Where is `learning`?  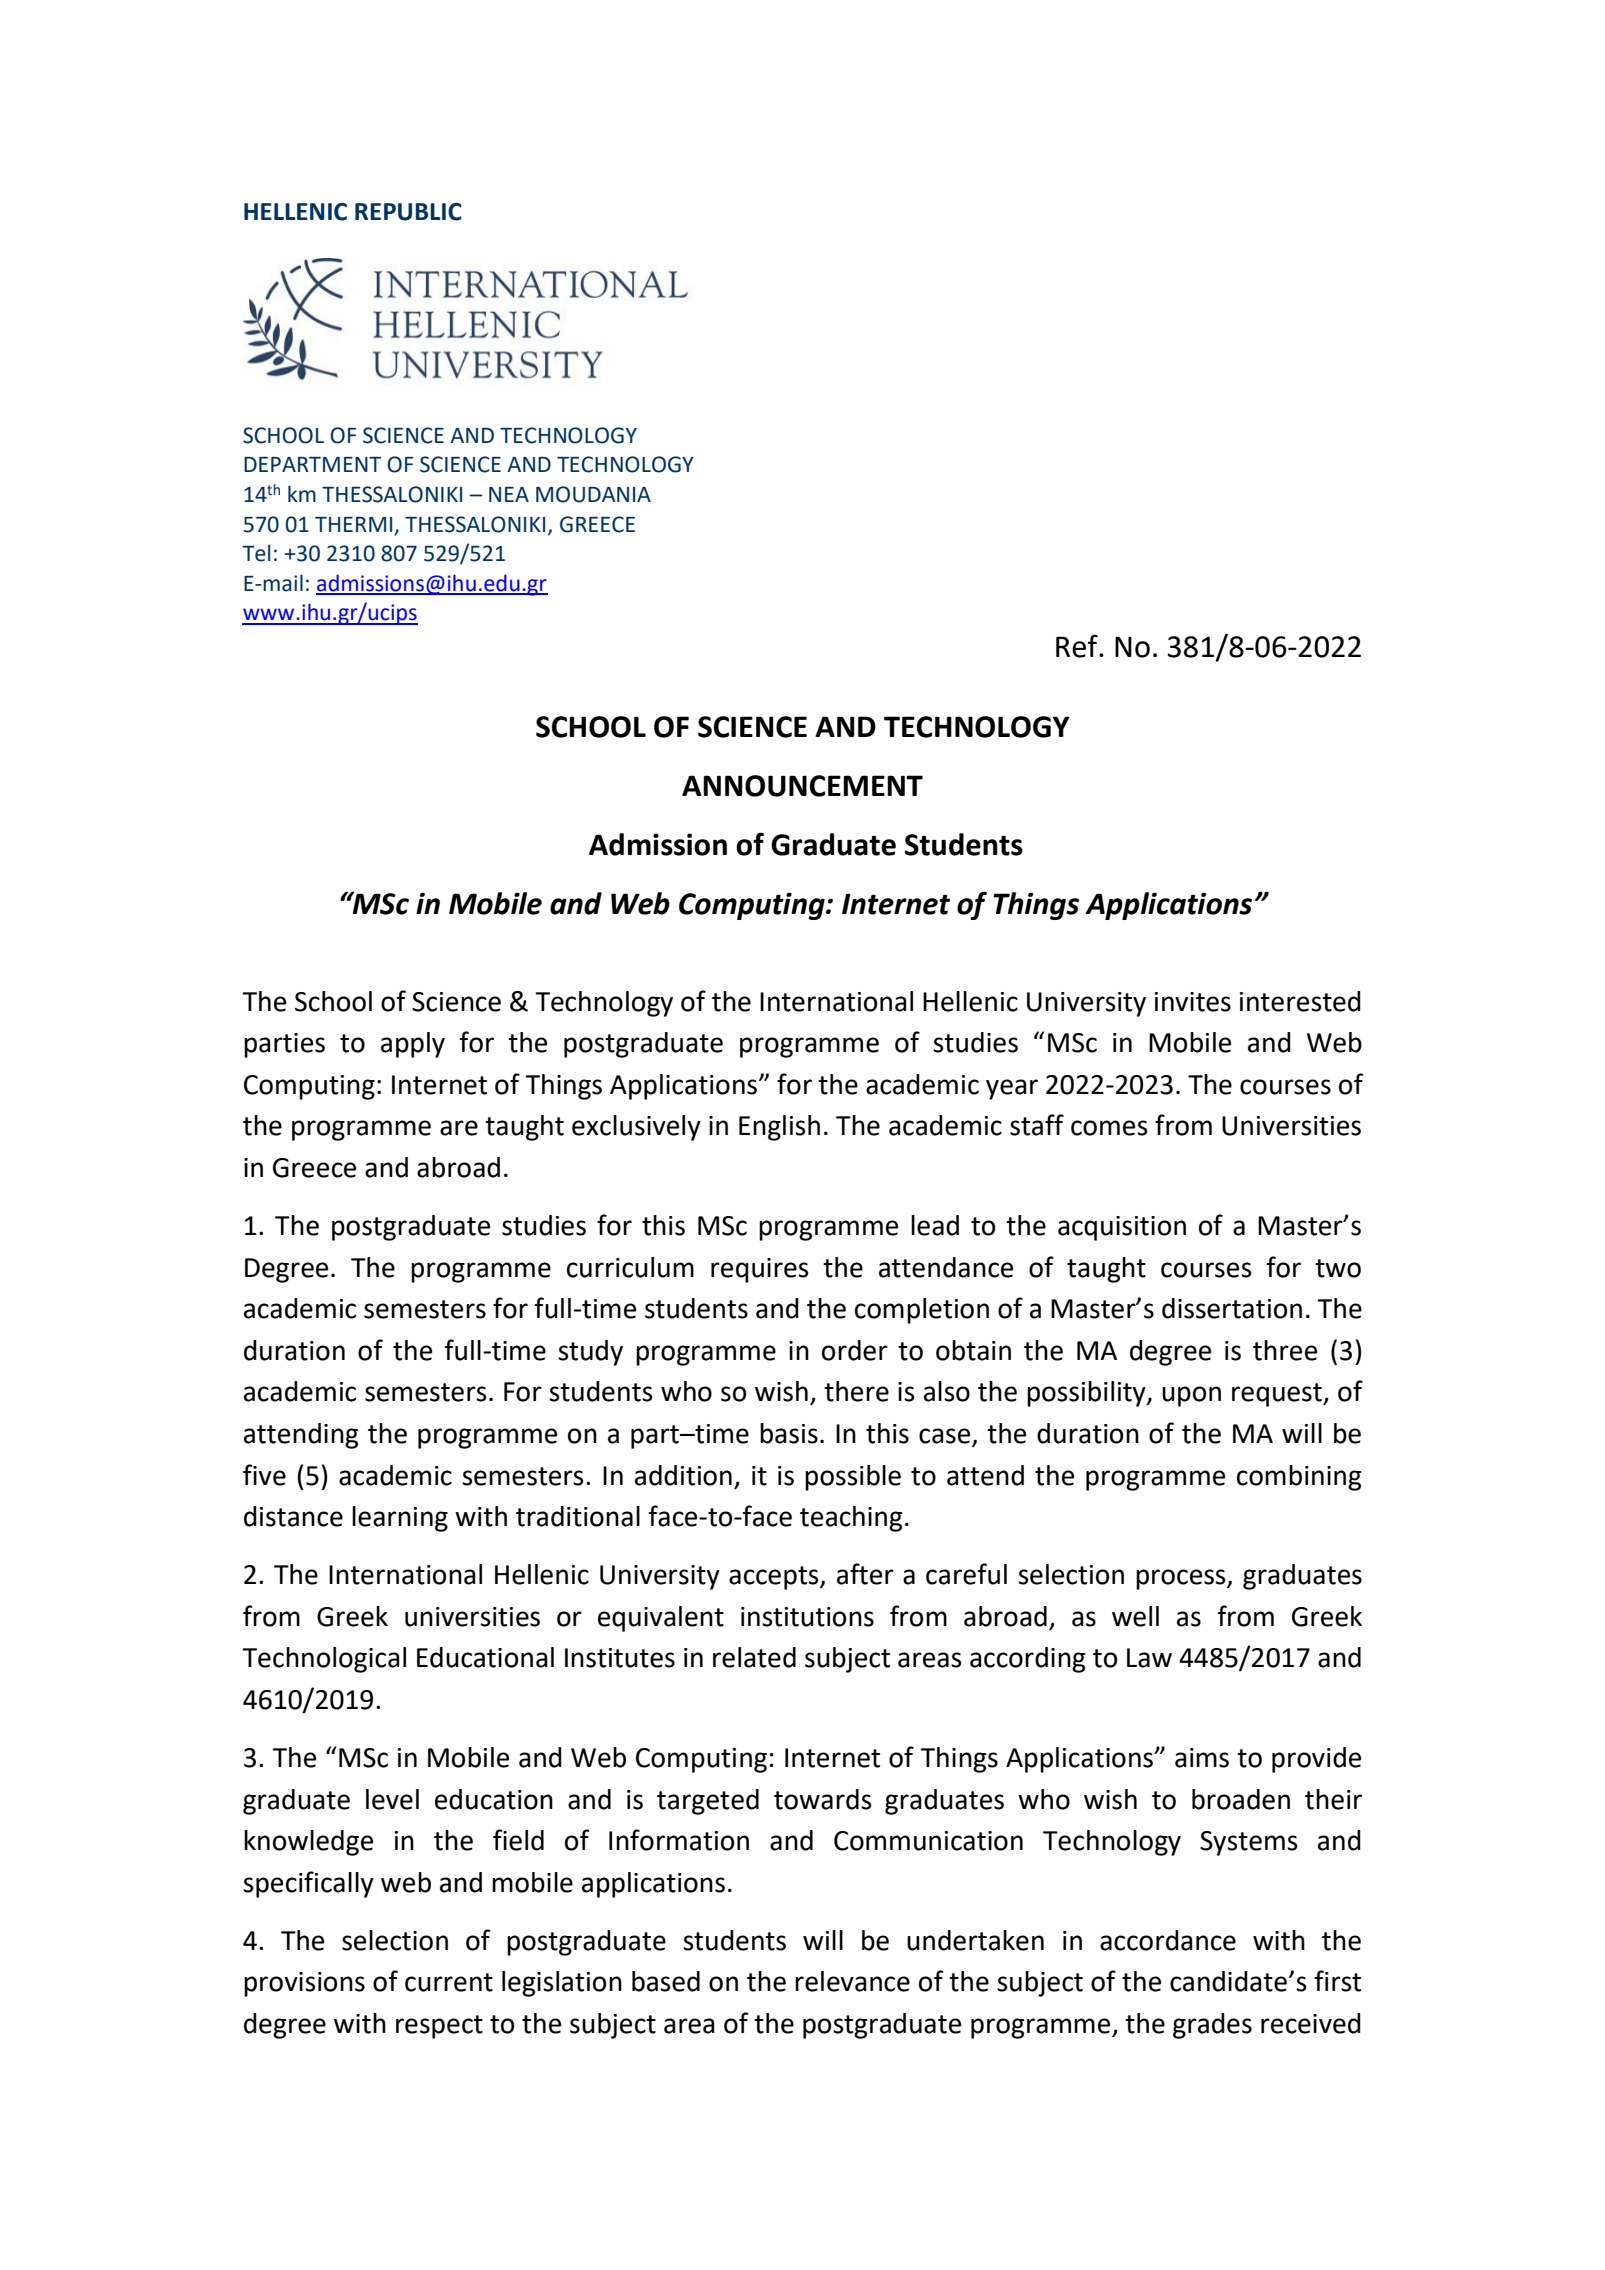 learning is located at coordinates (400, 1519).
